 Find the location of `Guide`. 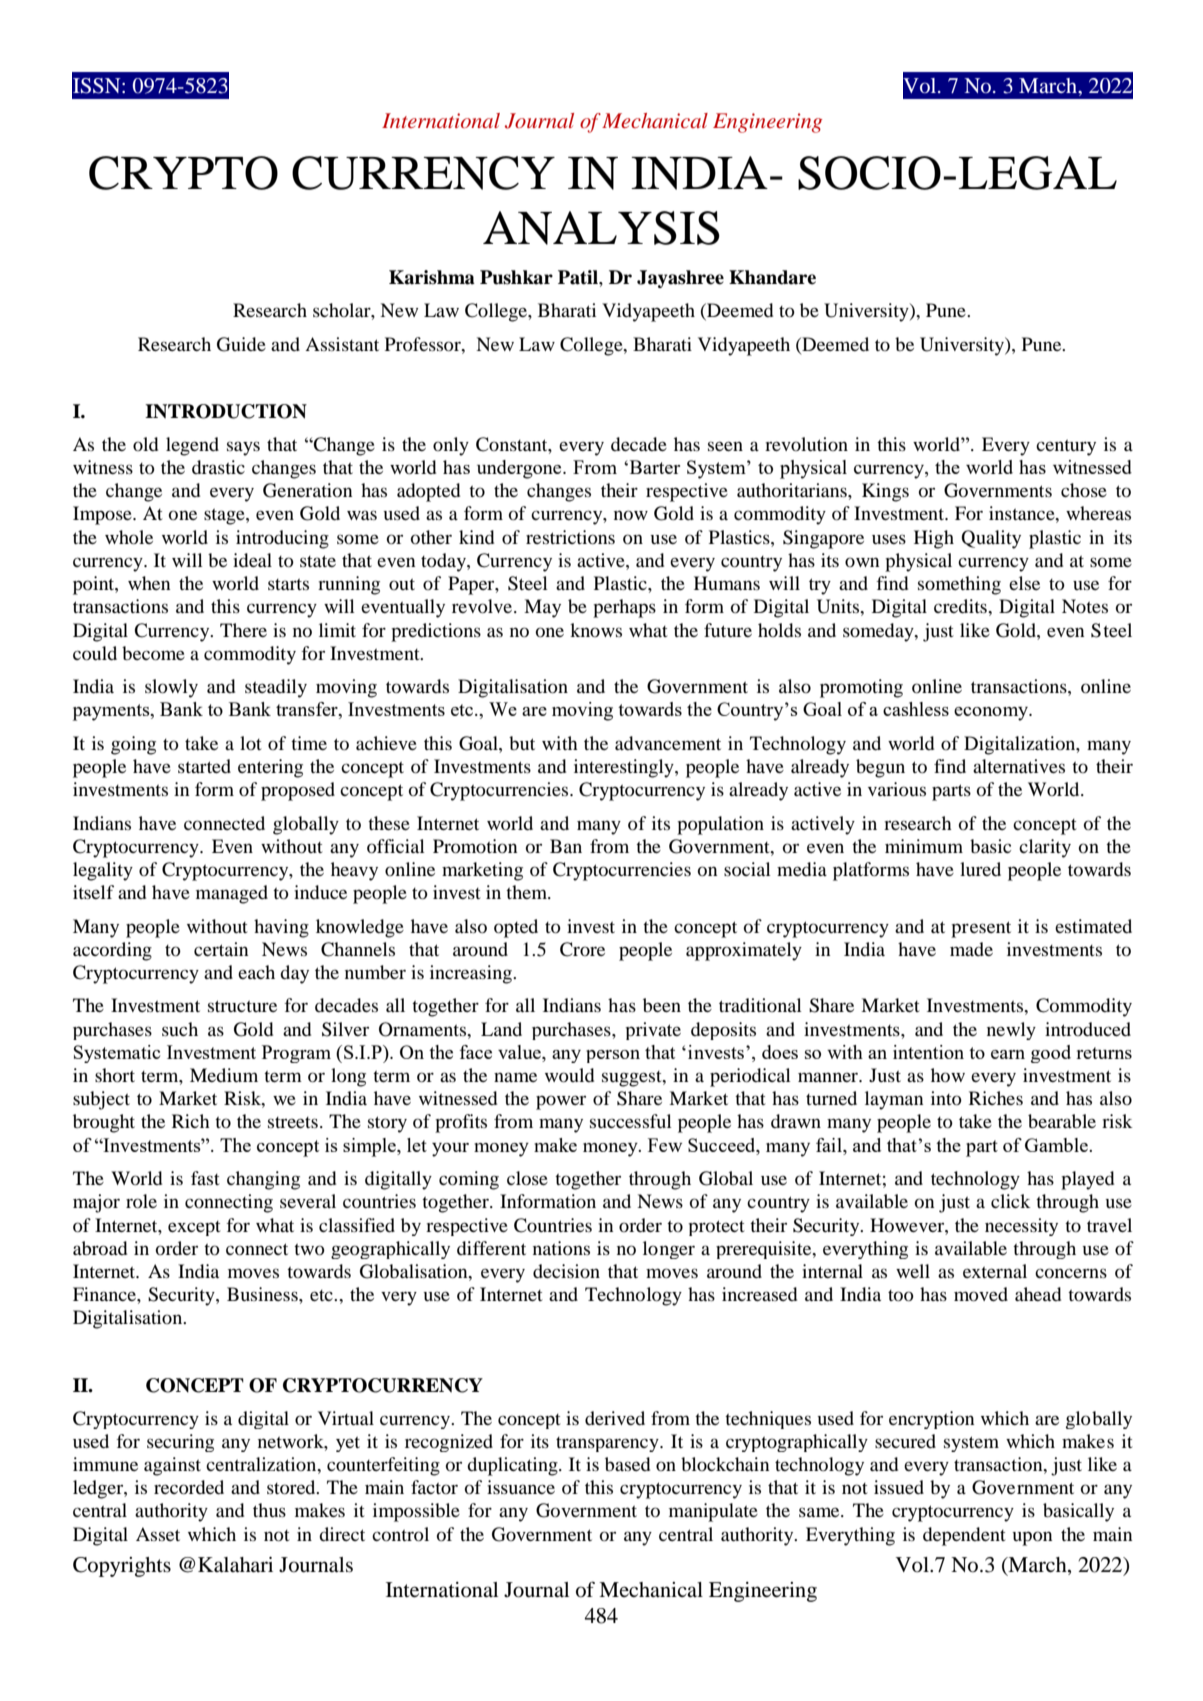

Guide is located at coordinates (241, 344).
